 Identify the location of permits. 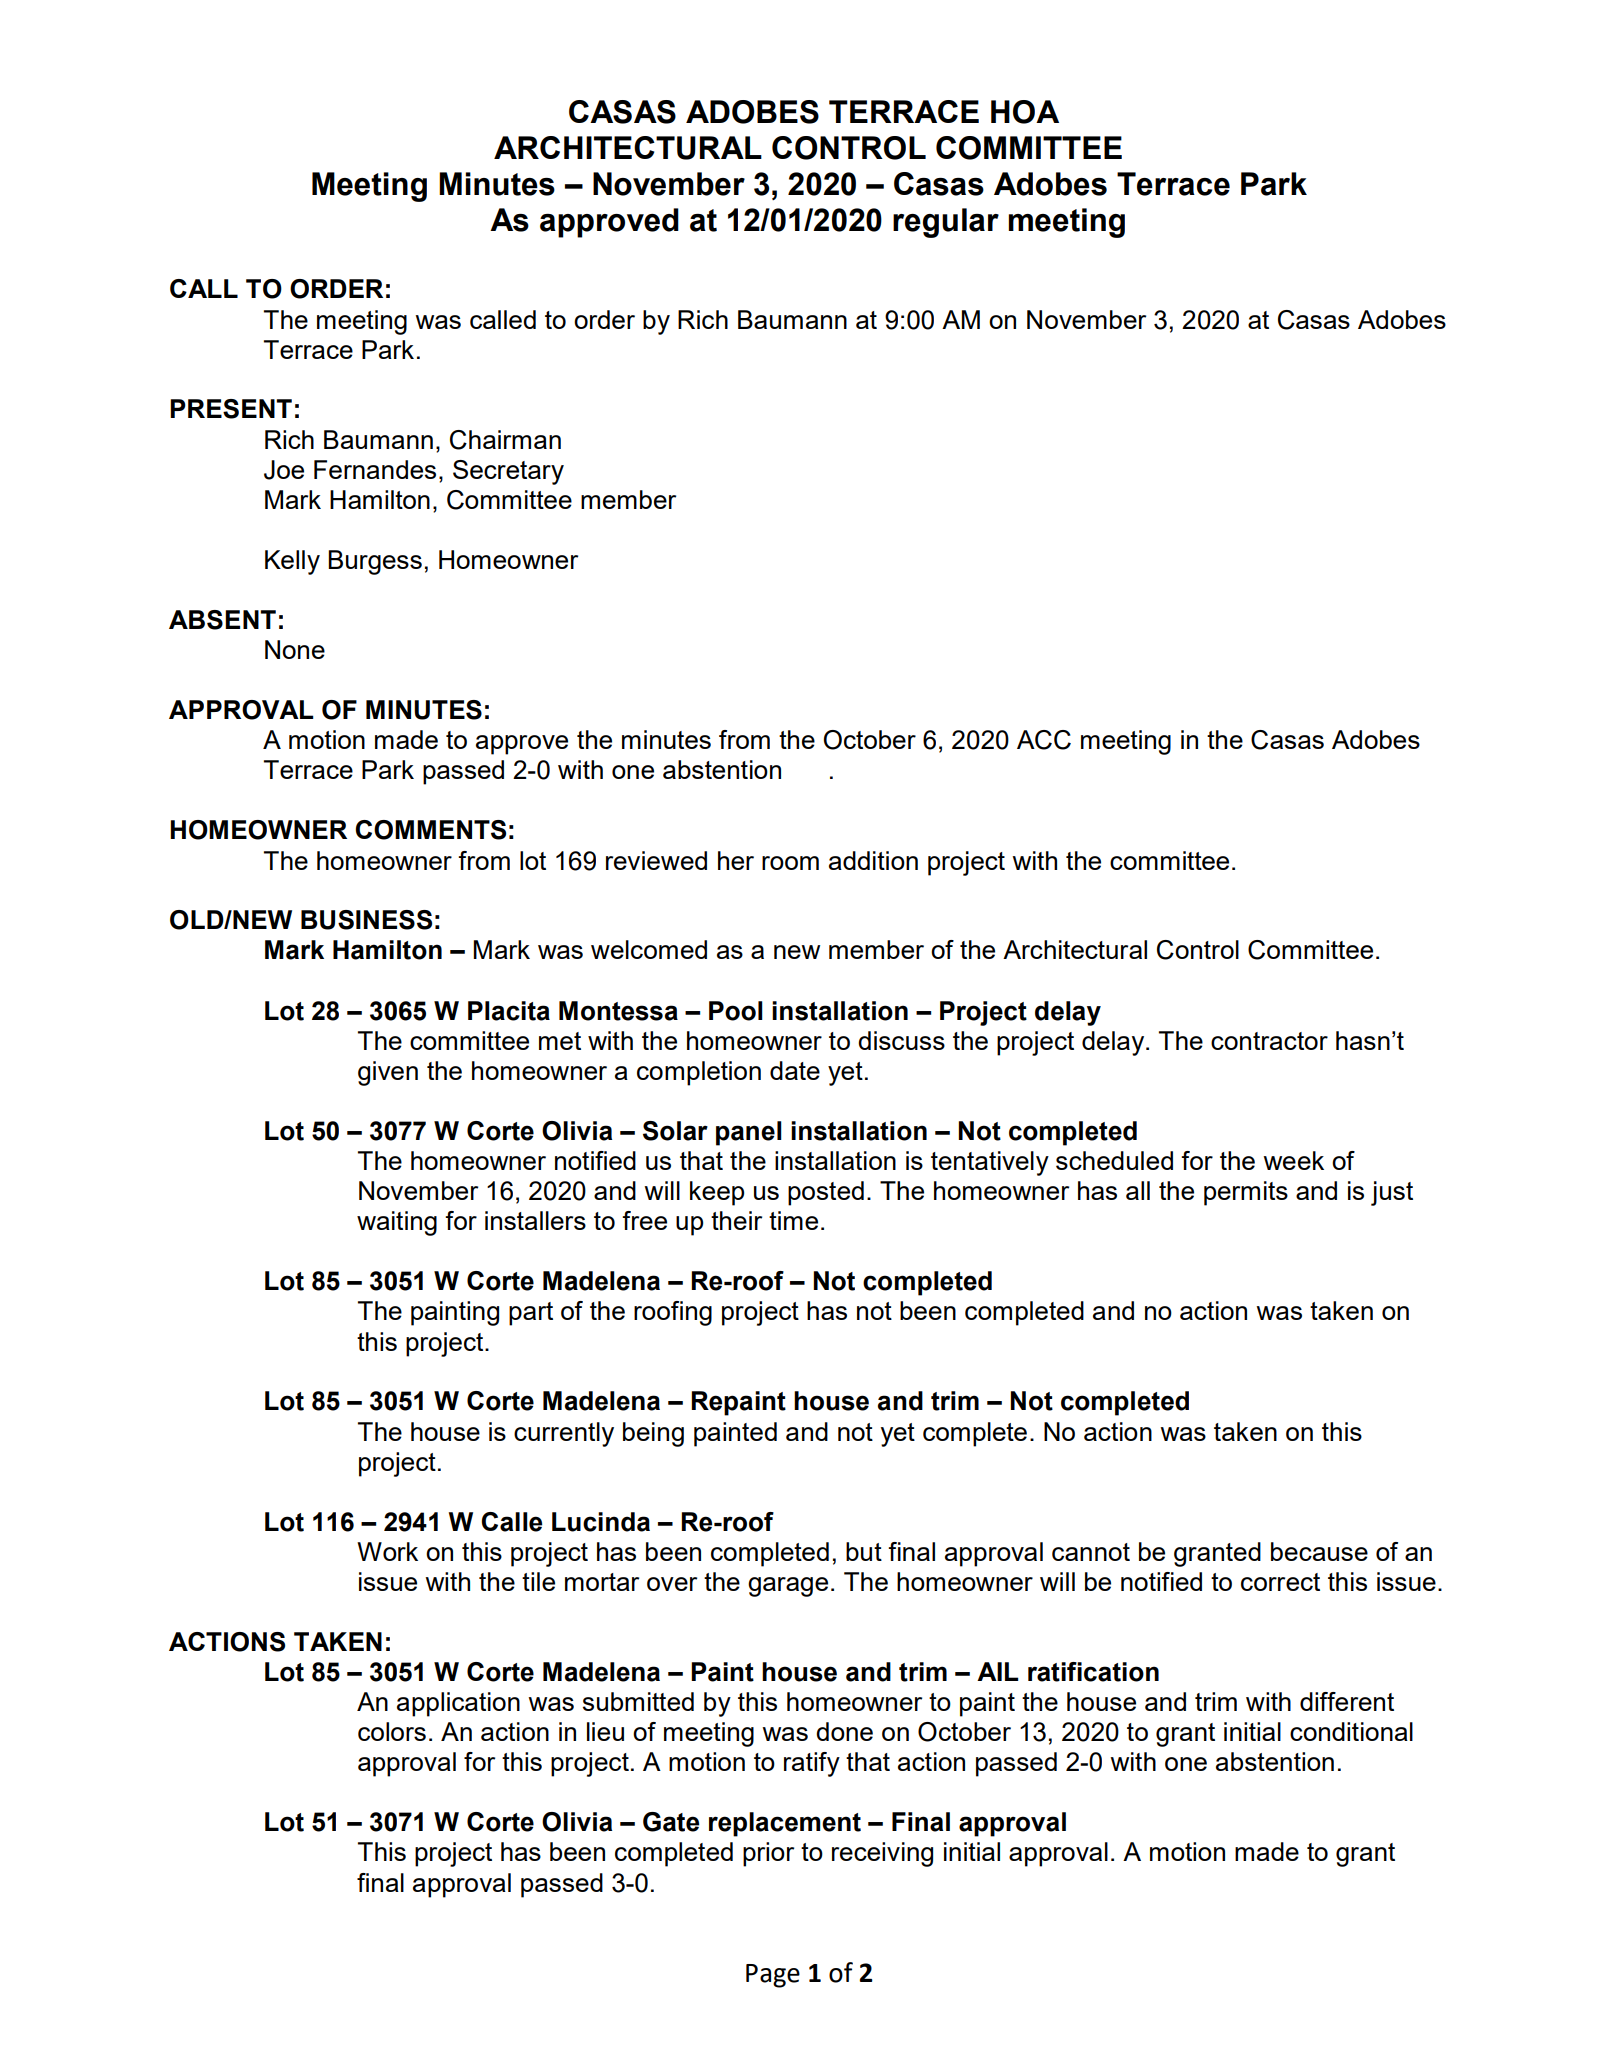
(1246, 1193).
